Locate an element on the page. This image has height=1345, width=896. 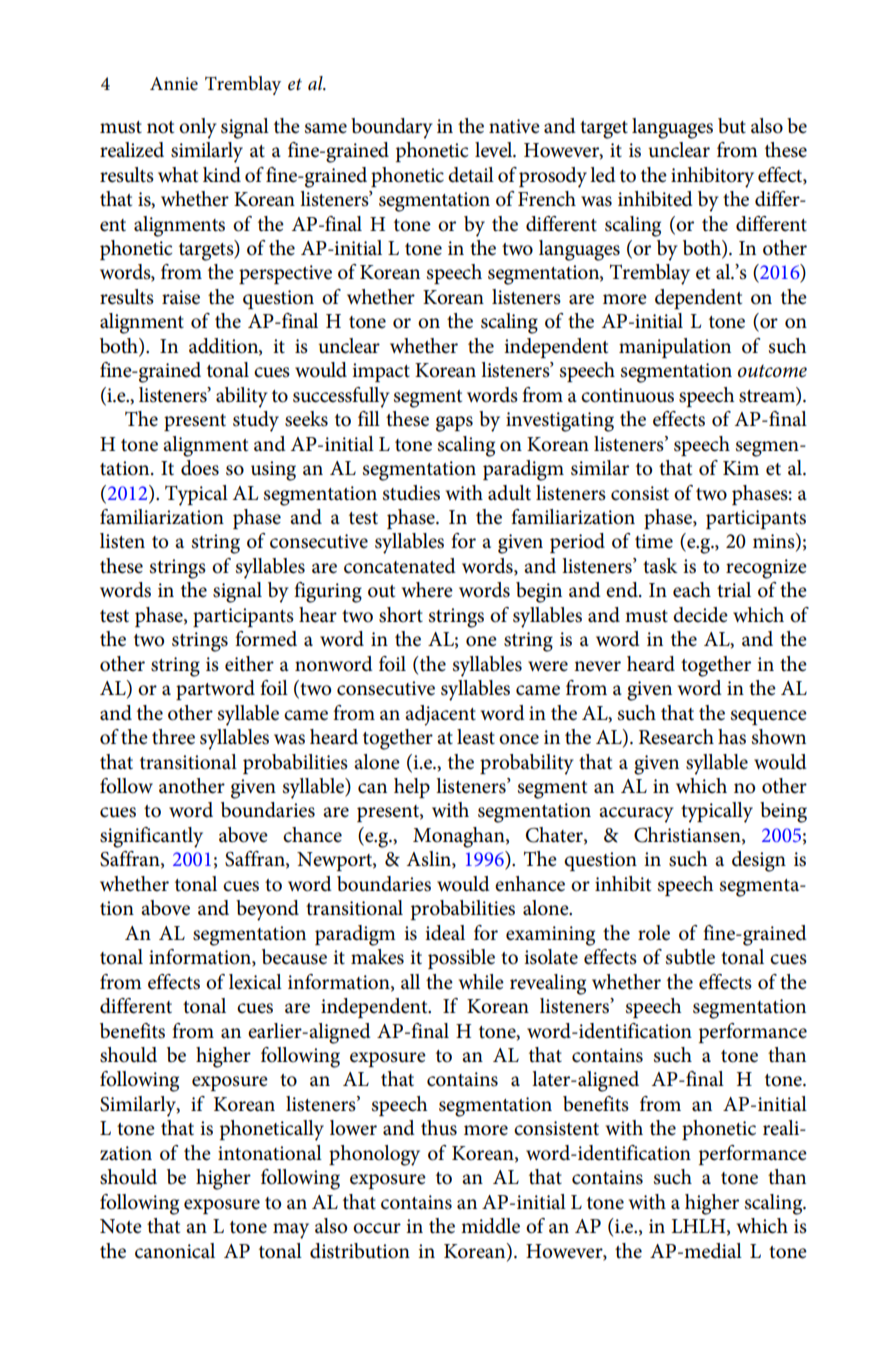
decide is located at coordinates (700, 615).
